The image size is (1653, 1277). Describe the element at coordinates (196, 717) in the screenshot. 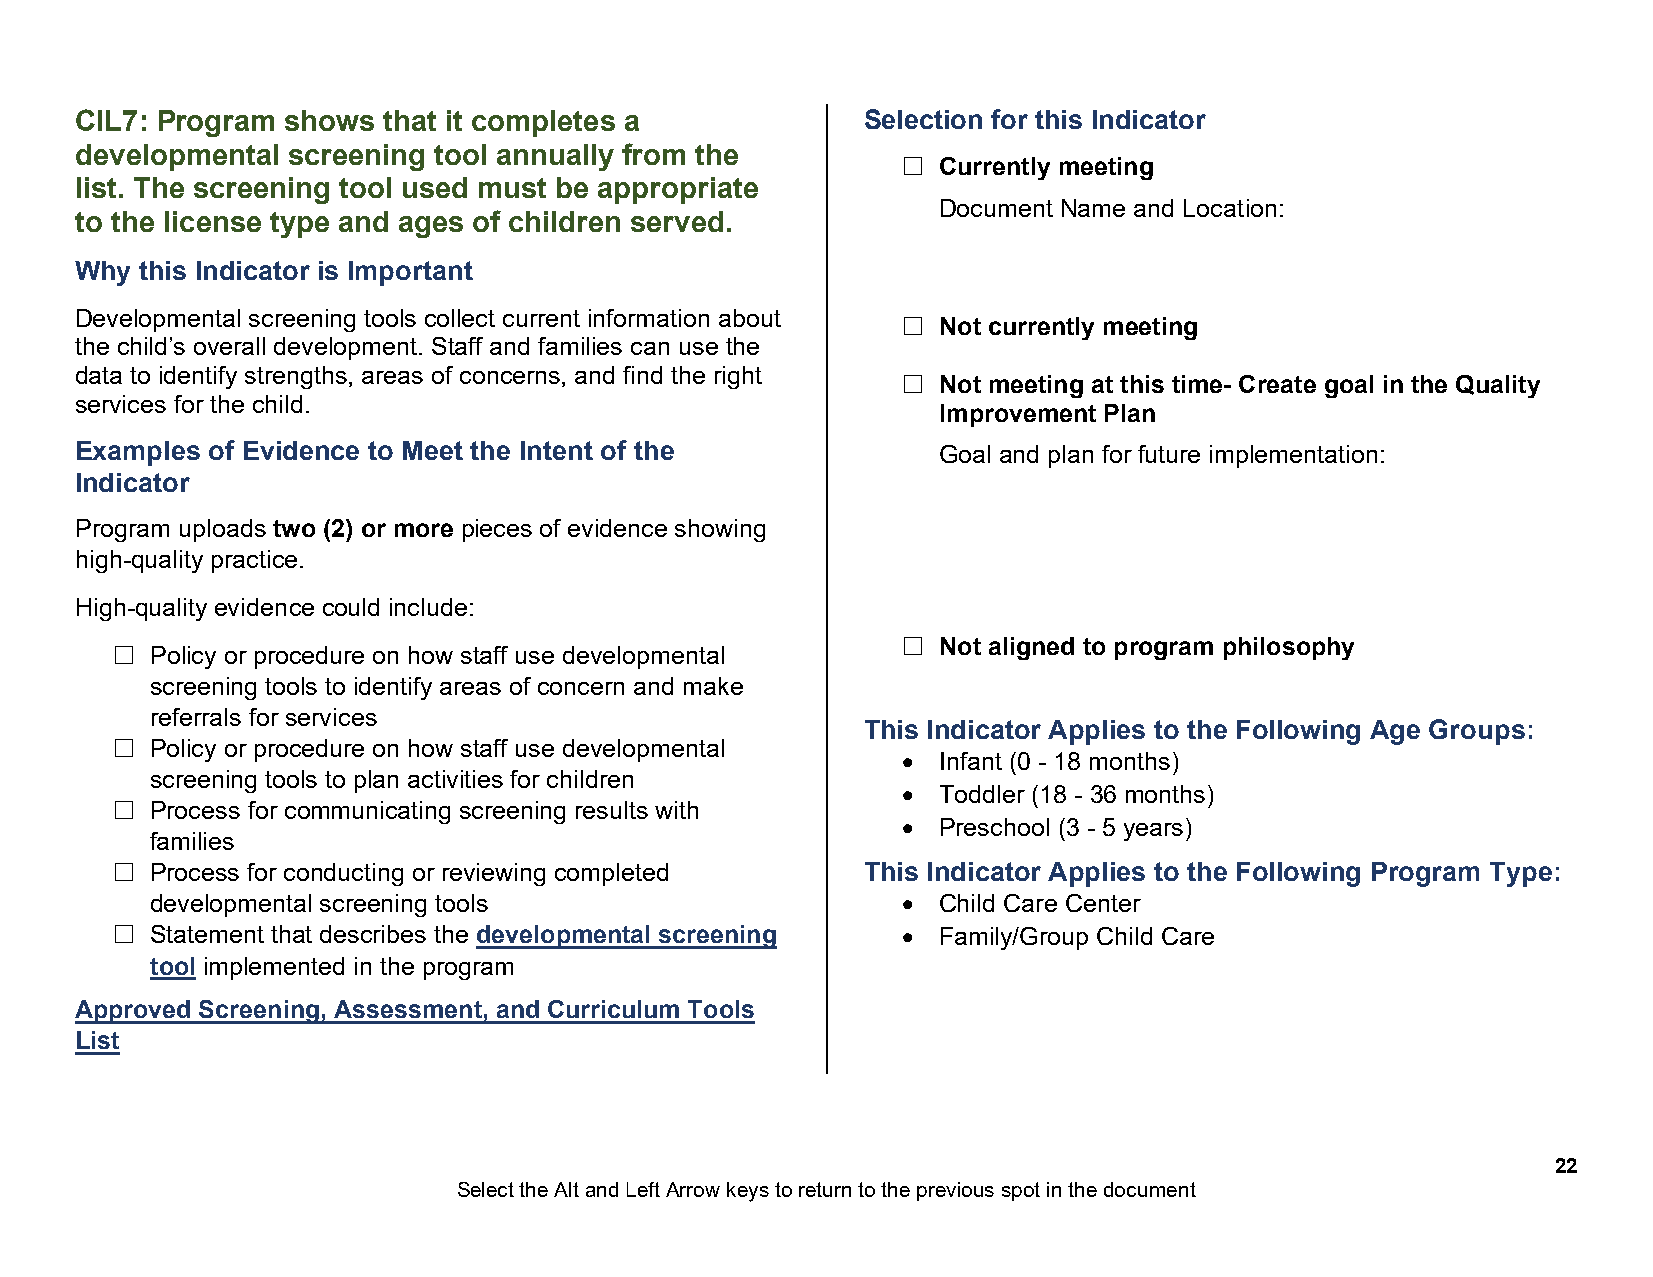

I see `referrals` at that location.
